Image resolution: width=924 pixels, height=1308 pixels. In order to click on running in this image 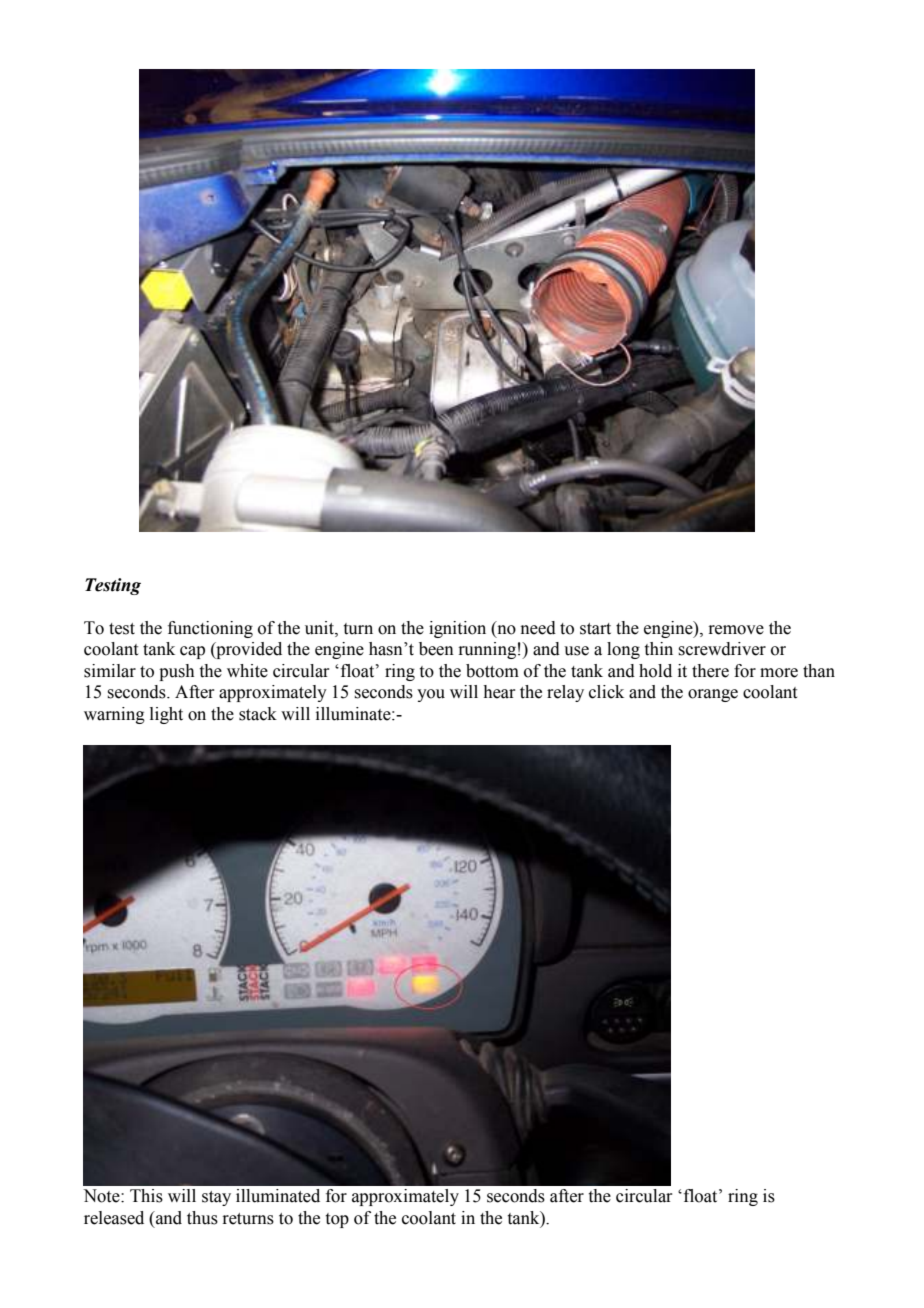, I will do `click(487, 650)`.
